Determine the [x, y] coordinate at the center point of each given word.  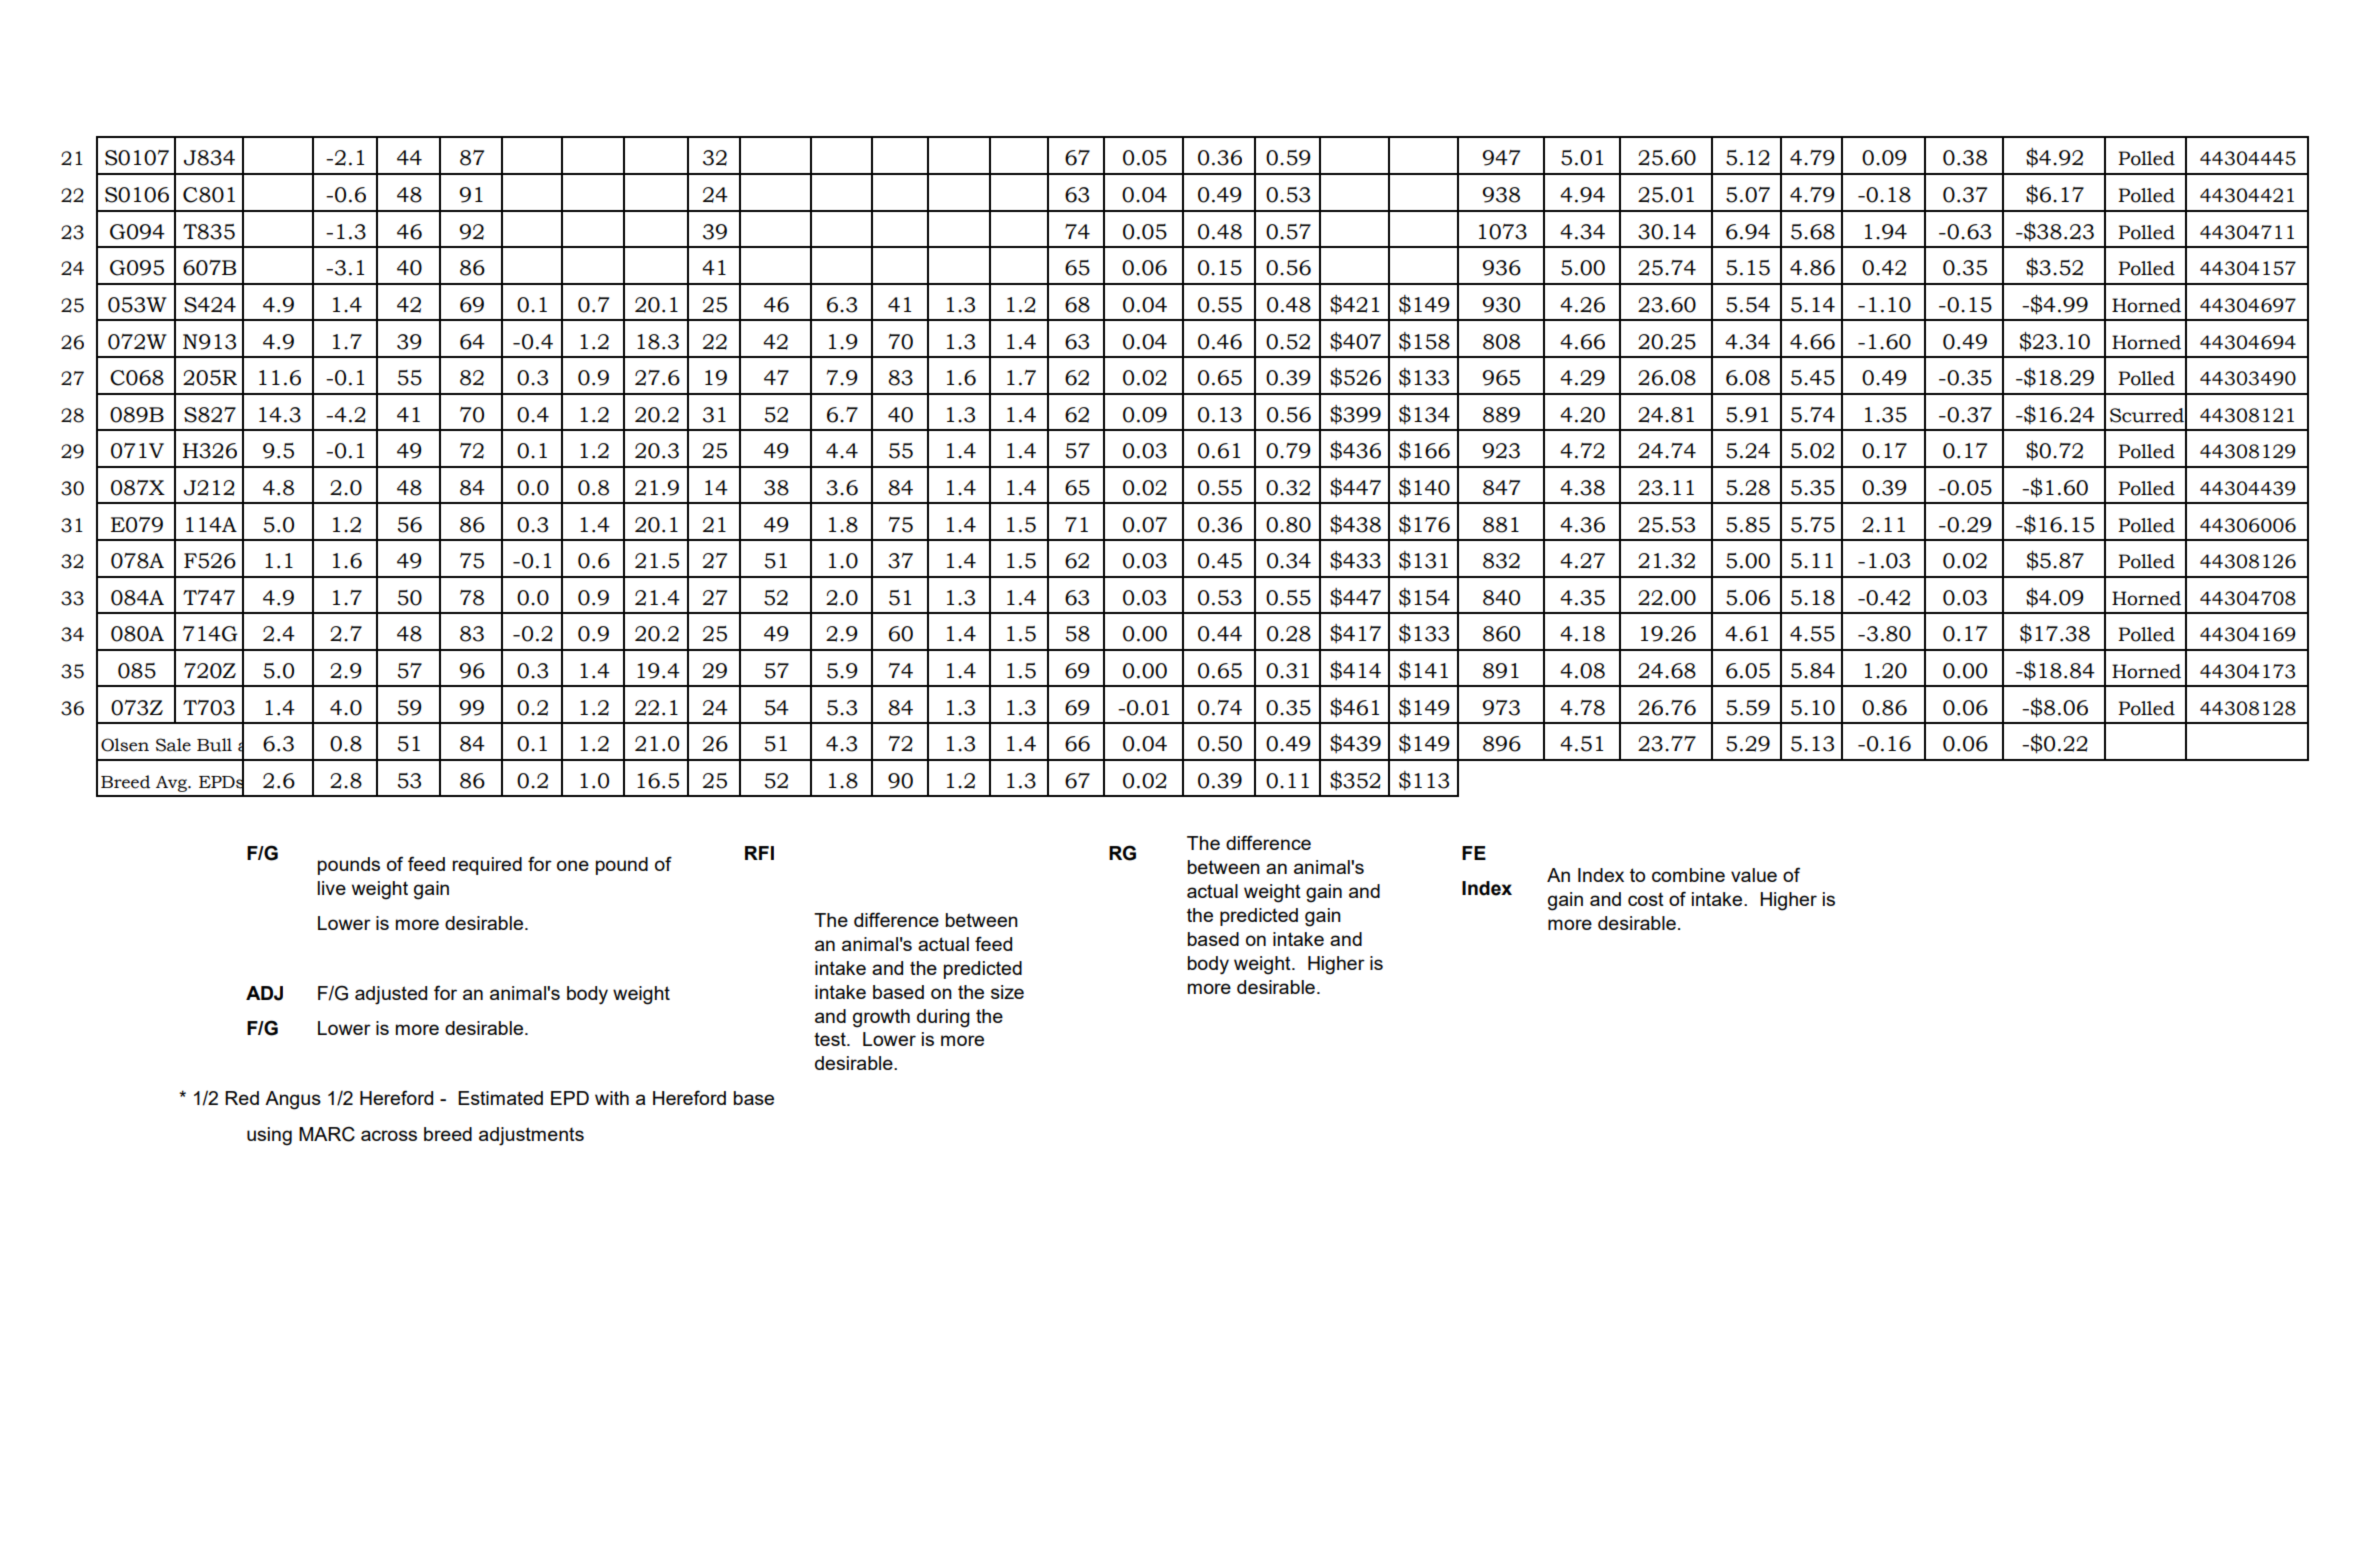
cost [1646, 899]
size [1007, 992]
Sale [173, 745]
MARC [327, 1134]
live [331, 888]
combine [1688, 875]
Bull [214, 745]
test [831, 1039]
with [612, 1098]
